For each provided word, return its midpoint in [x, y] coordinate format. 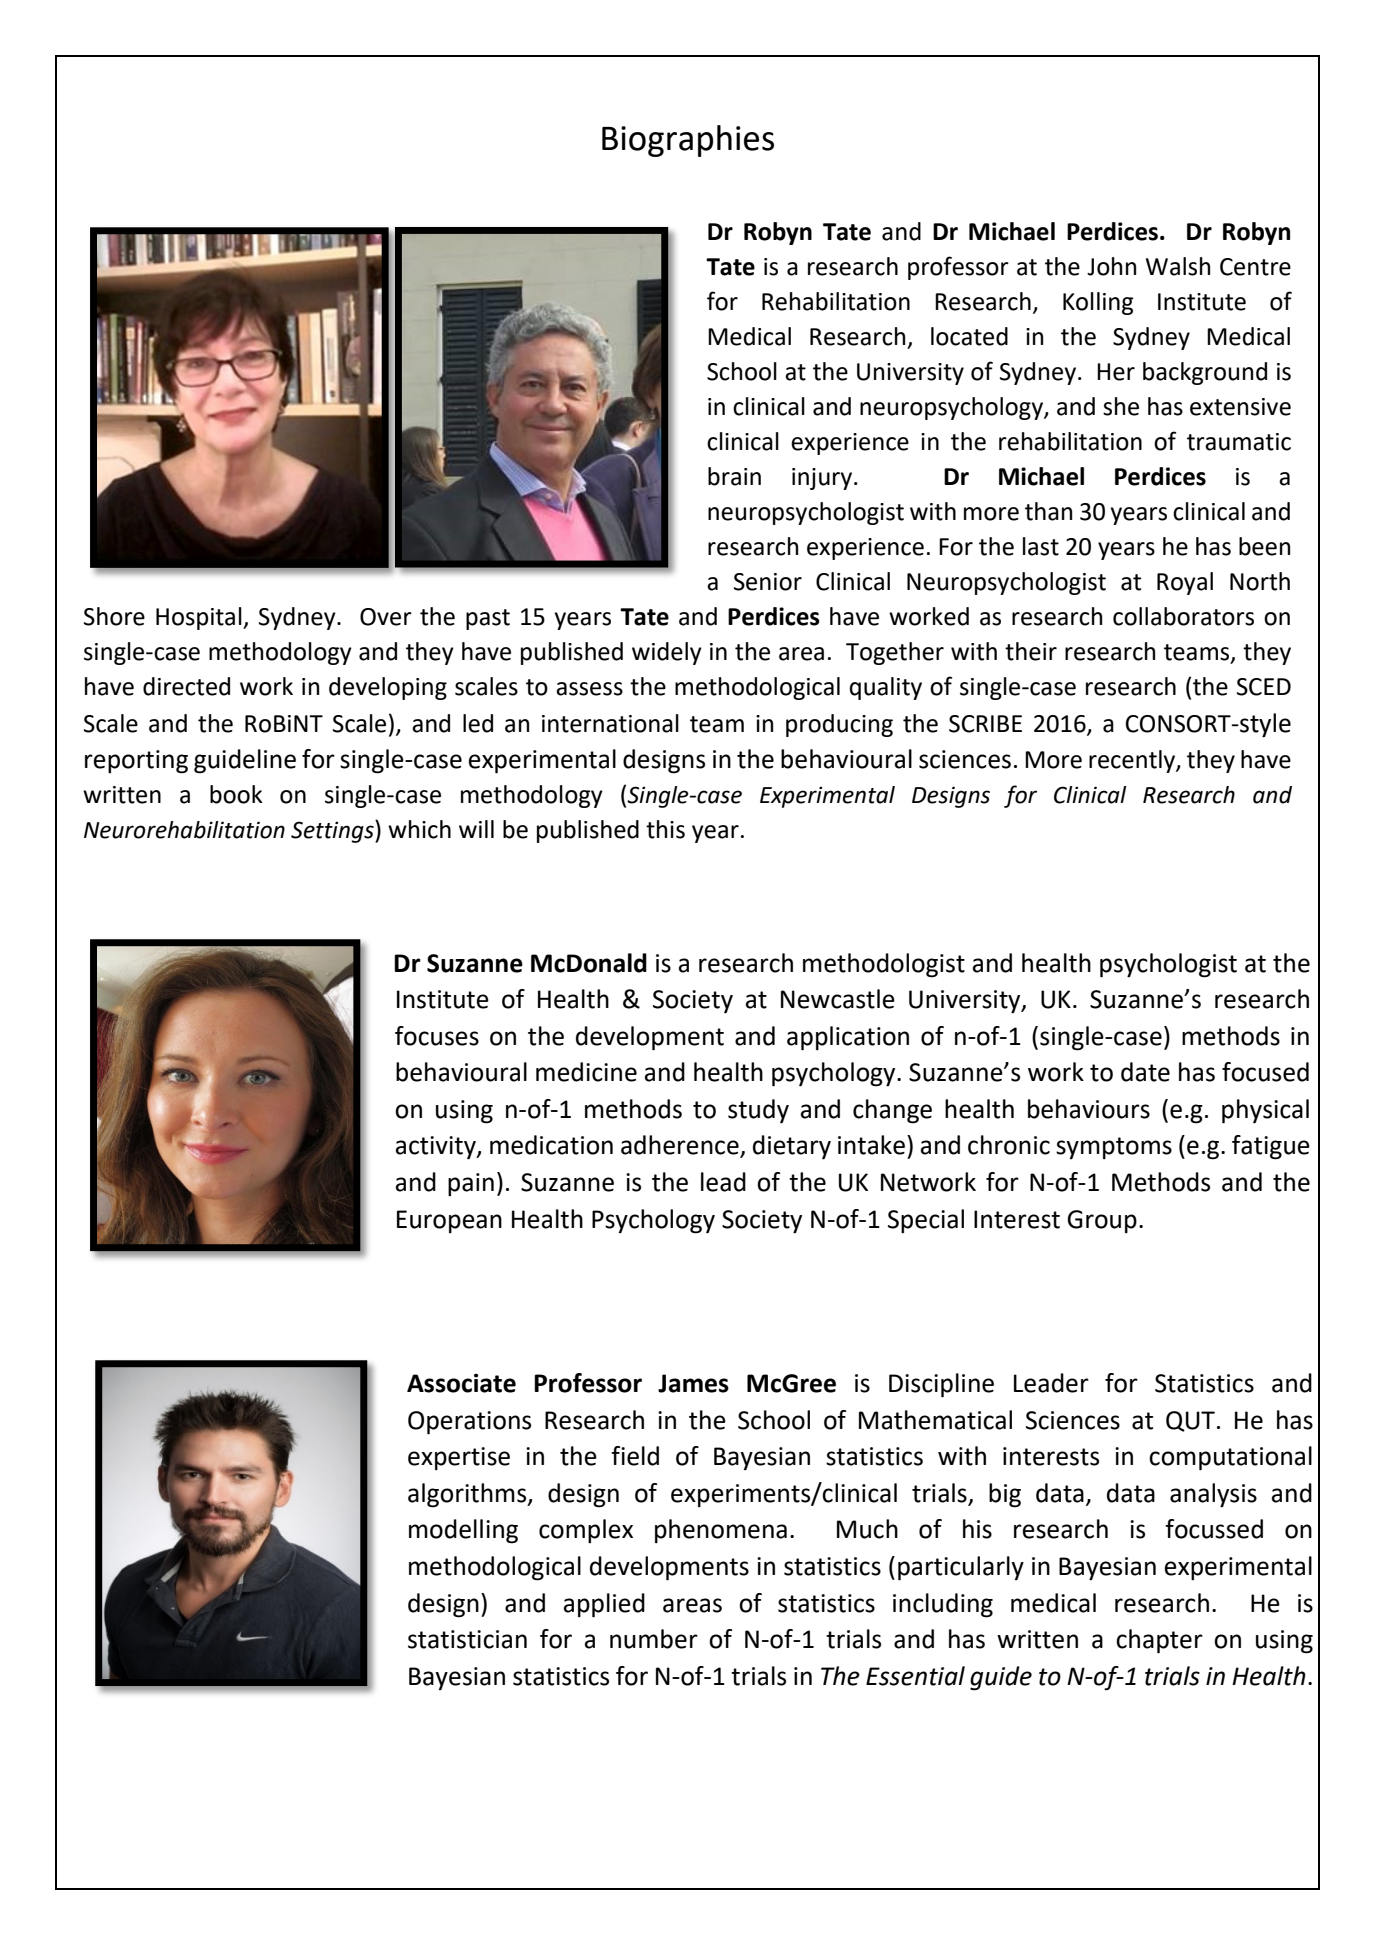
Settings [333, 831]
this [665, 829]
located [969, 336]
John [1111, 266]
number [654, 1639]
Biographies [688, 141]
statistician [467, 1639]
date [1145, 1072]
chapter [1159, 1641]
